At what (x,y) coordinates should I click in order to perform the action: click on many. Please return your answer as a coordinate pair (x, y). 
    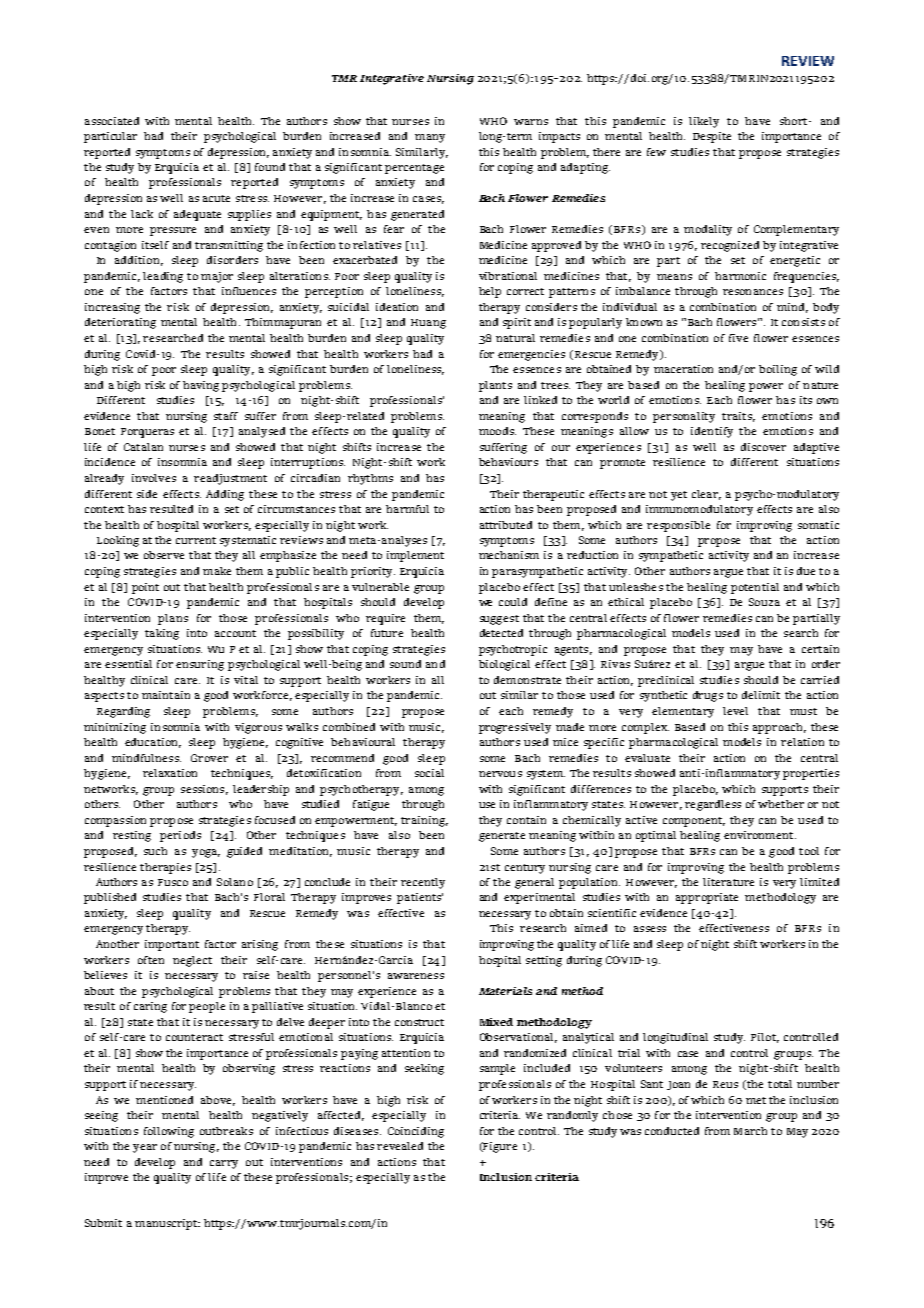
    Looking at the image, I should click on (430, 138).
